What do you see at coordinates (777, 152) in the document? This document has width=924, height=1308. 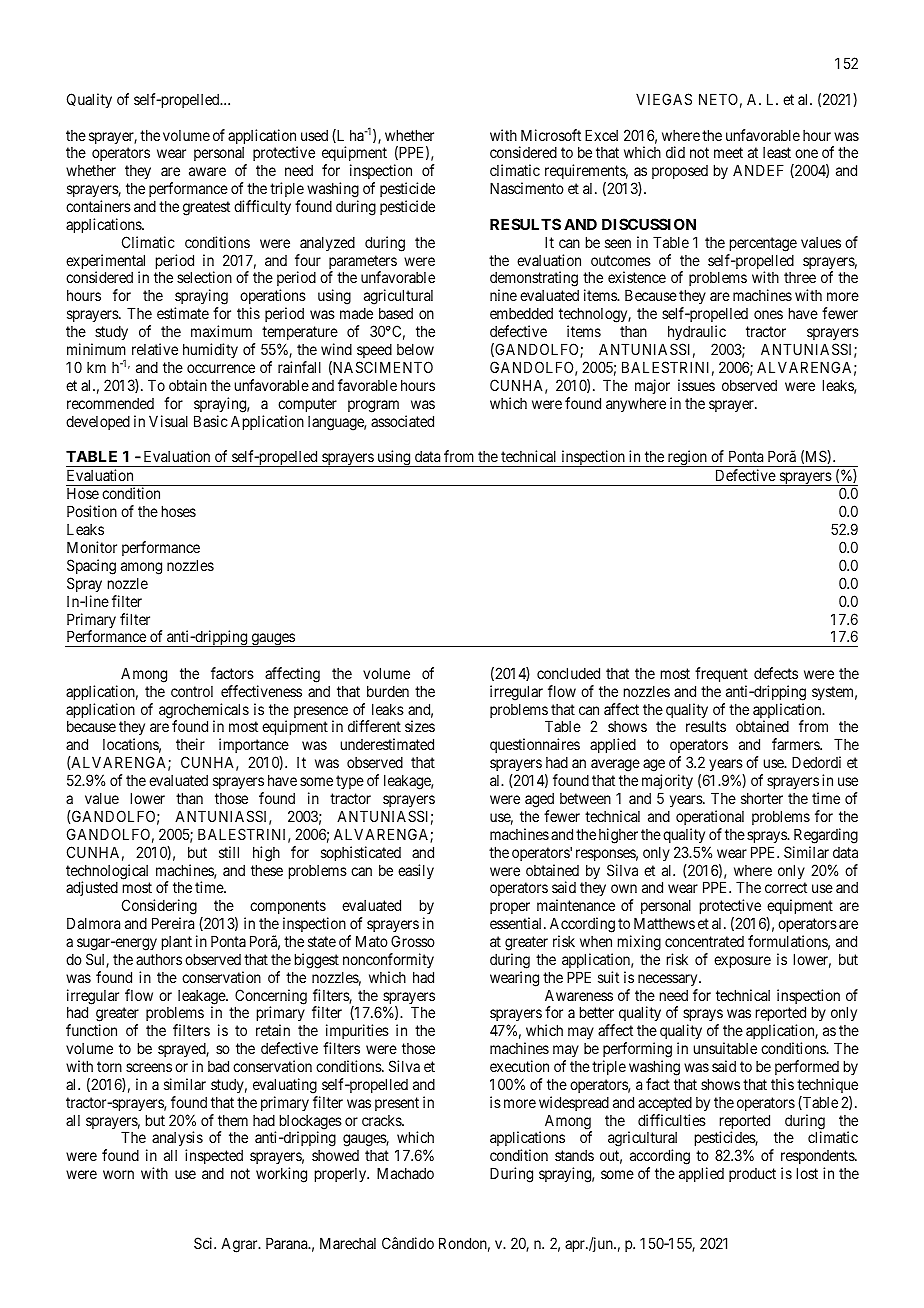 I see `least` at bounding box center [777, 152].
